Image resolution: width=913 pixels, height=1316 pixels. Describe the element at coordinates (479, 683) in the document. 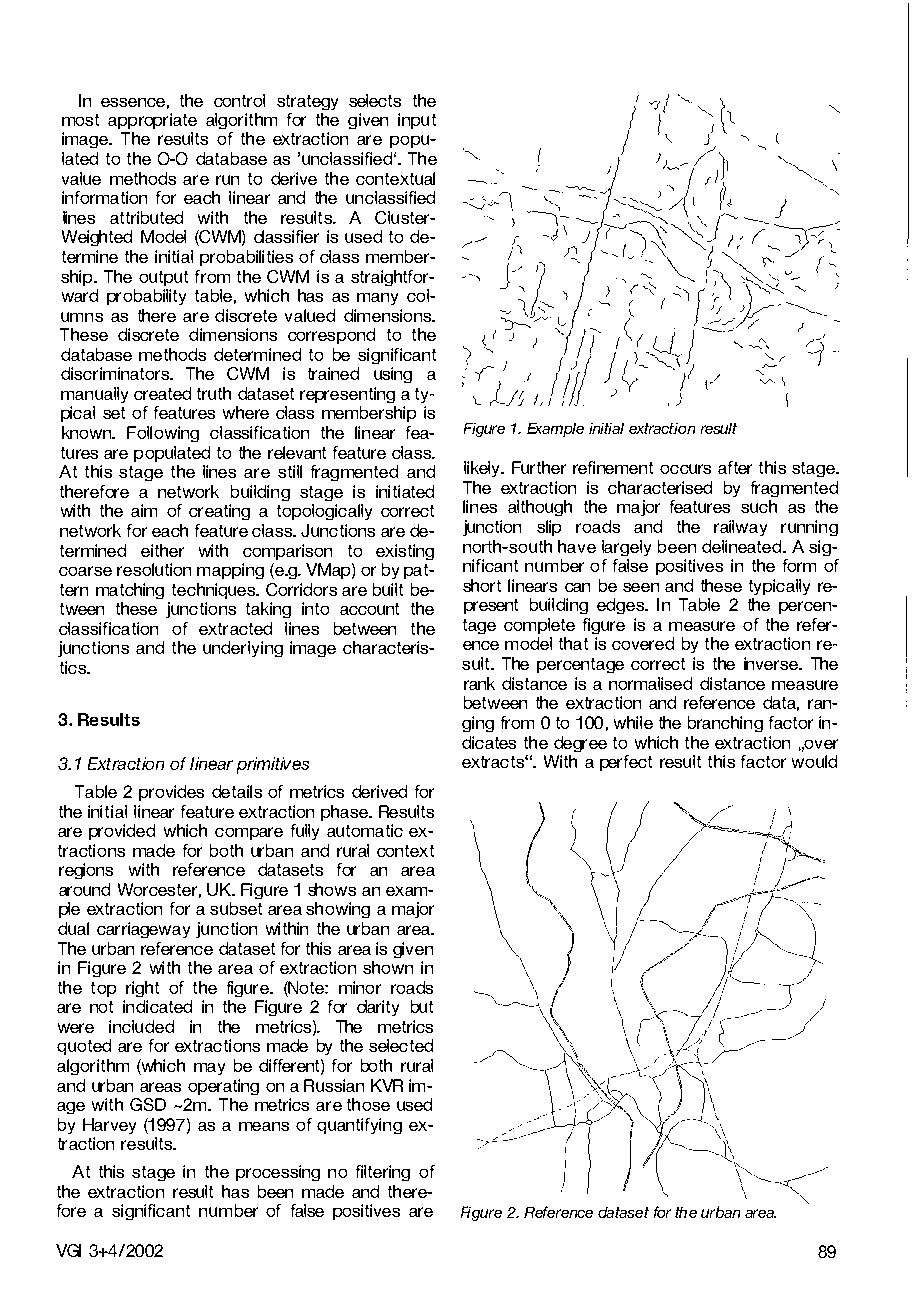

I see `rank` at that location.
